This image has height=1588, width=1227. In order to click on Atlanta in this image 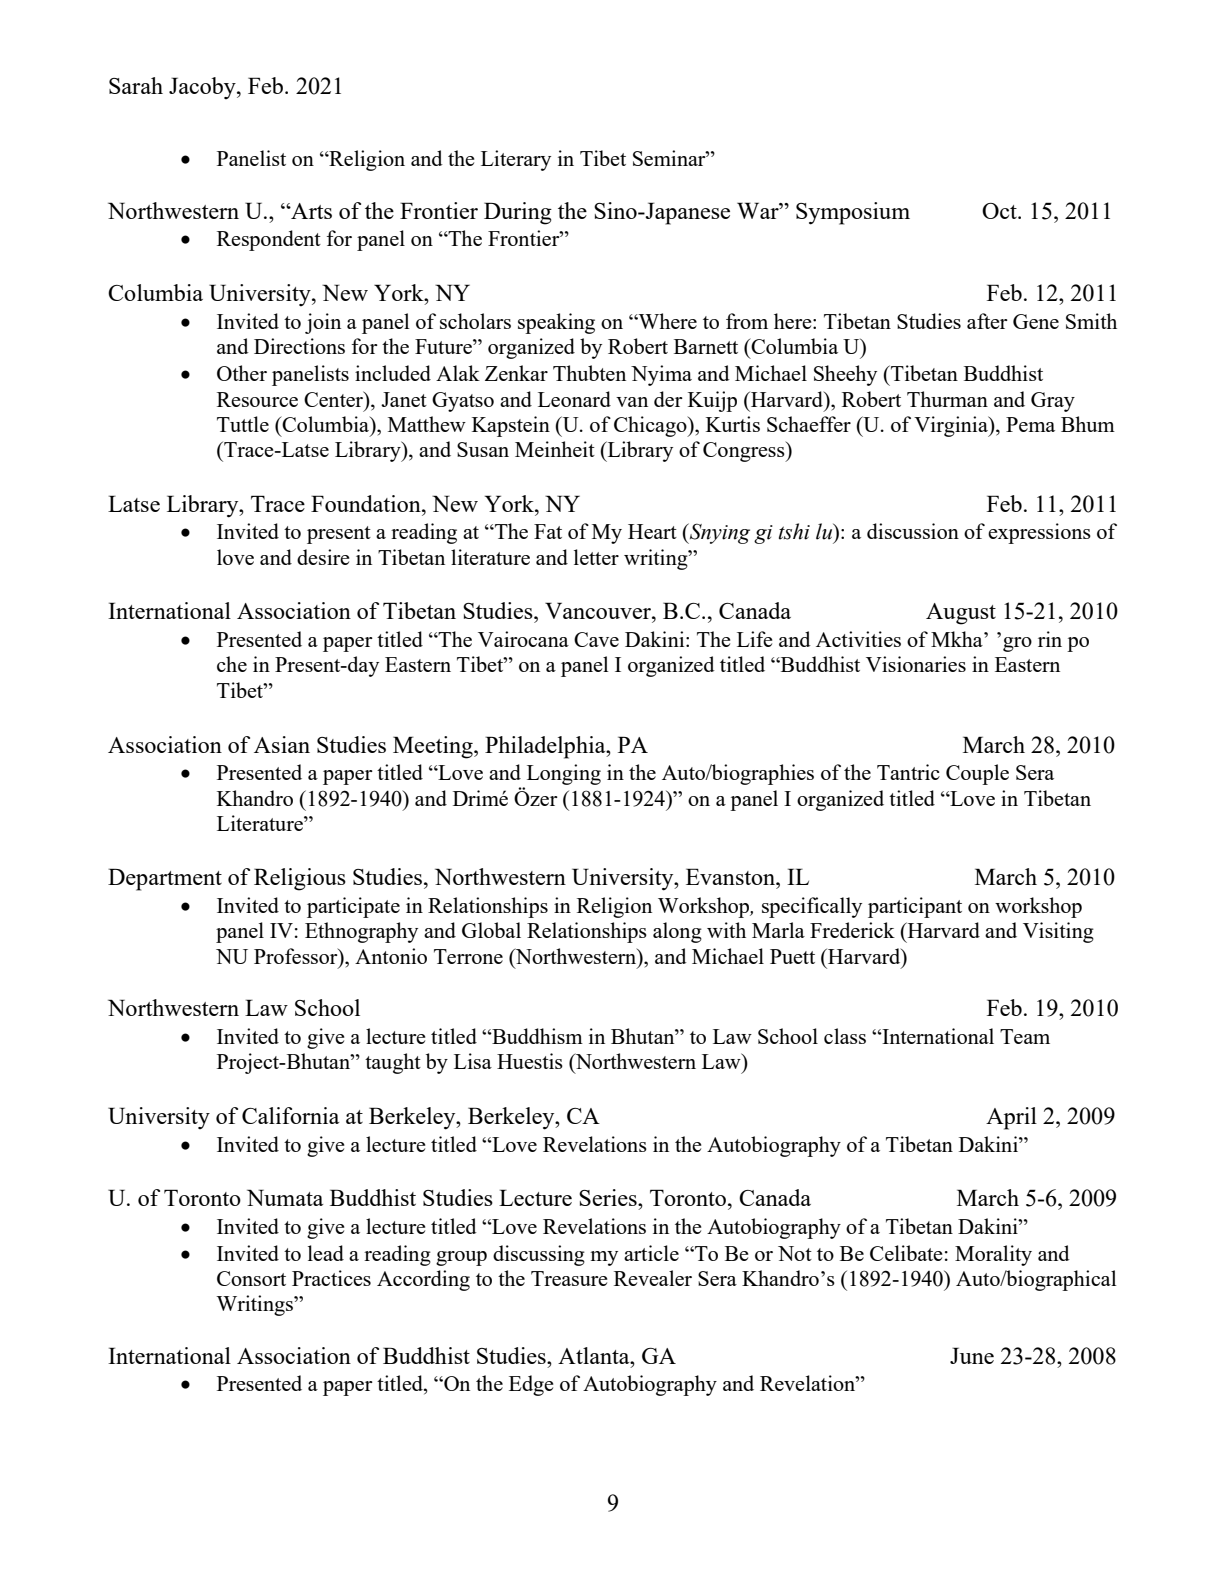, I will do `click(595, 1355)`.
